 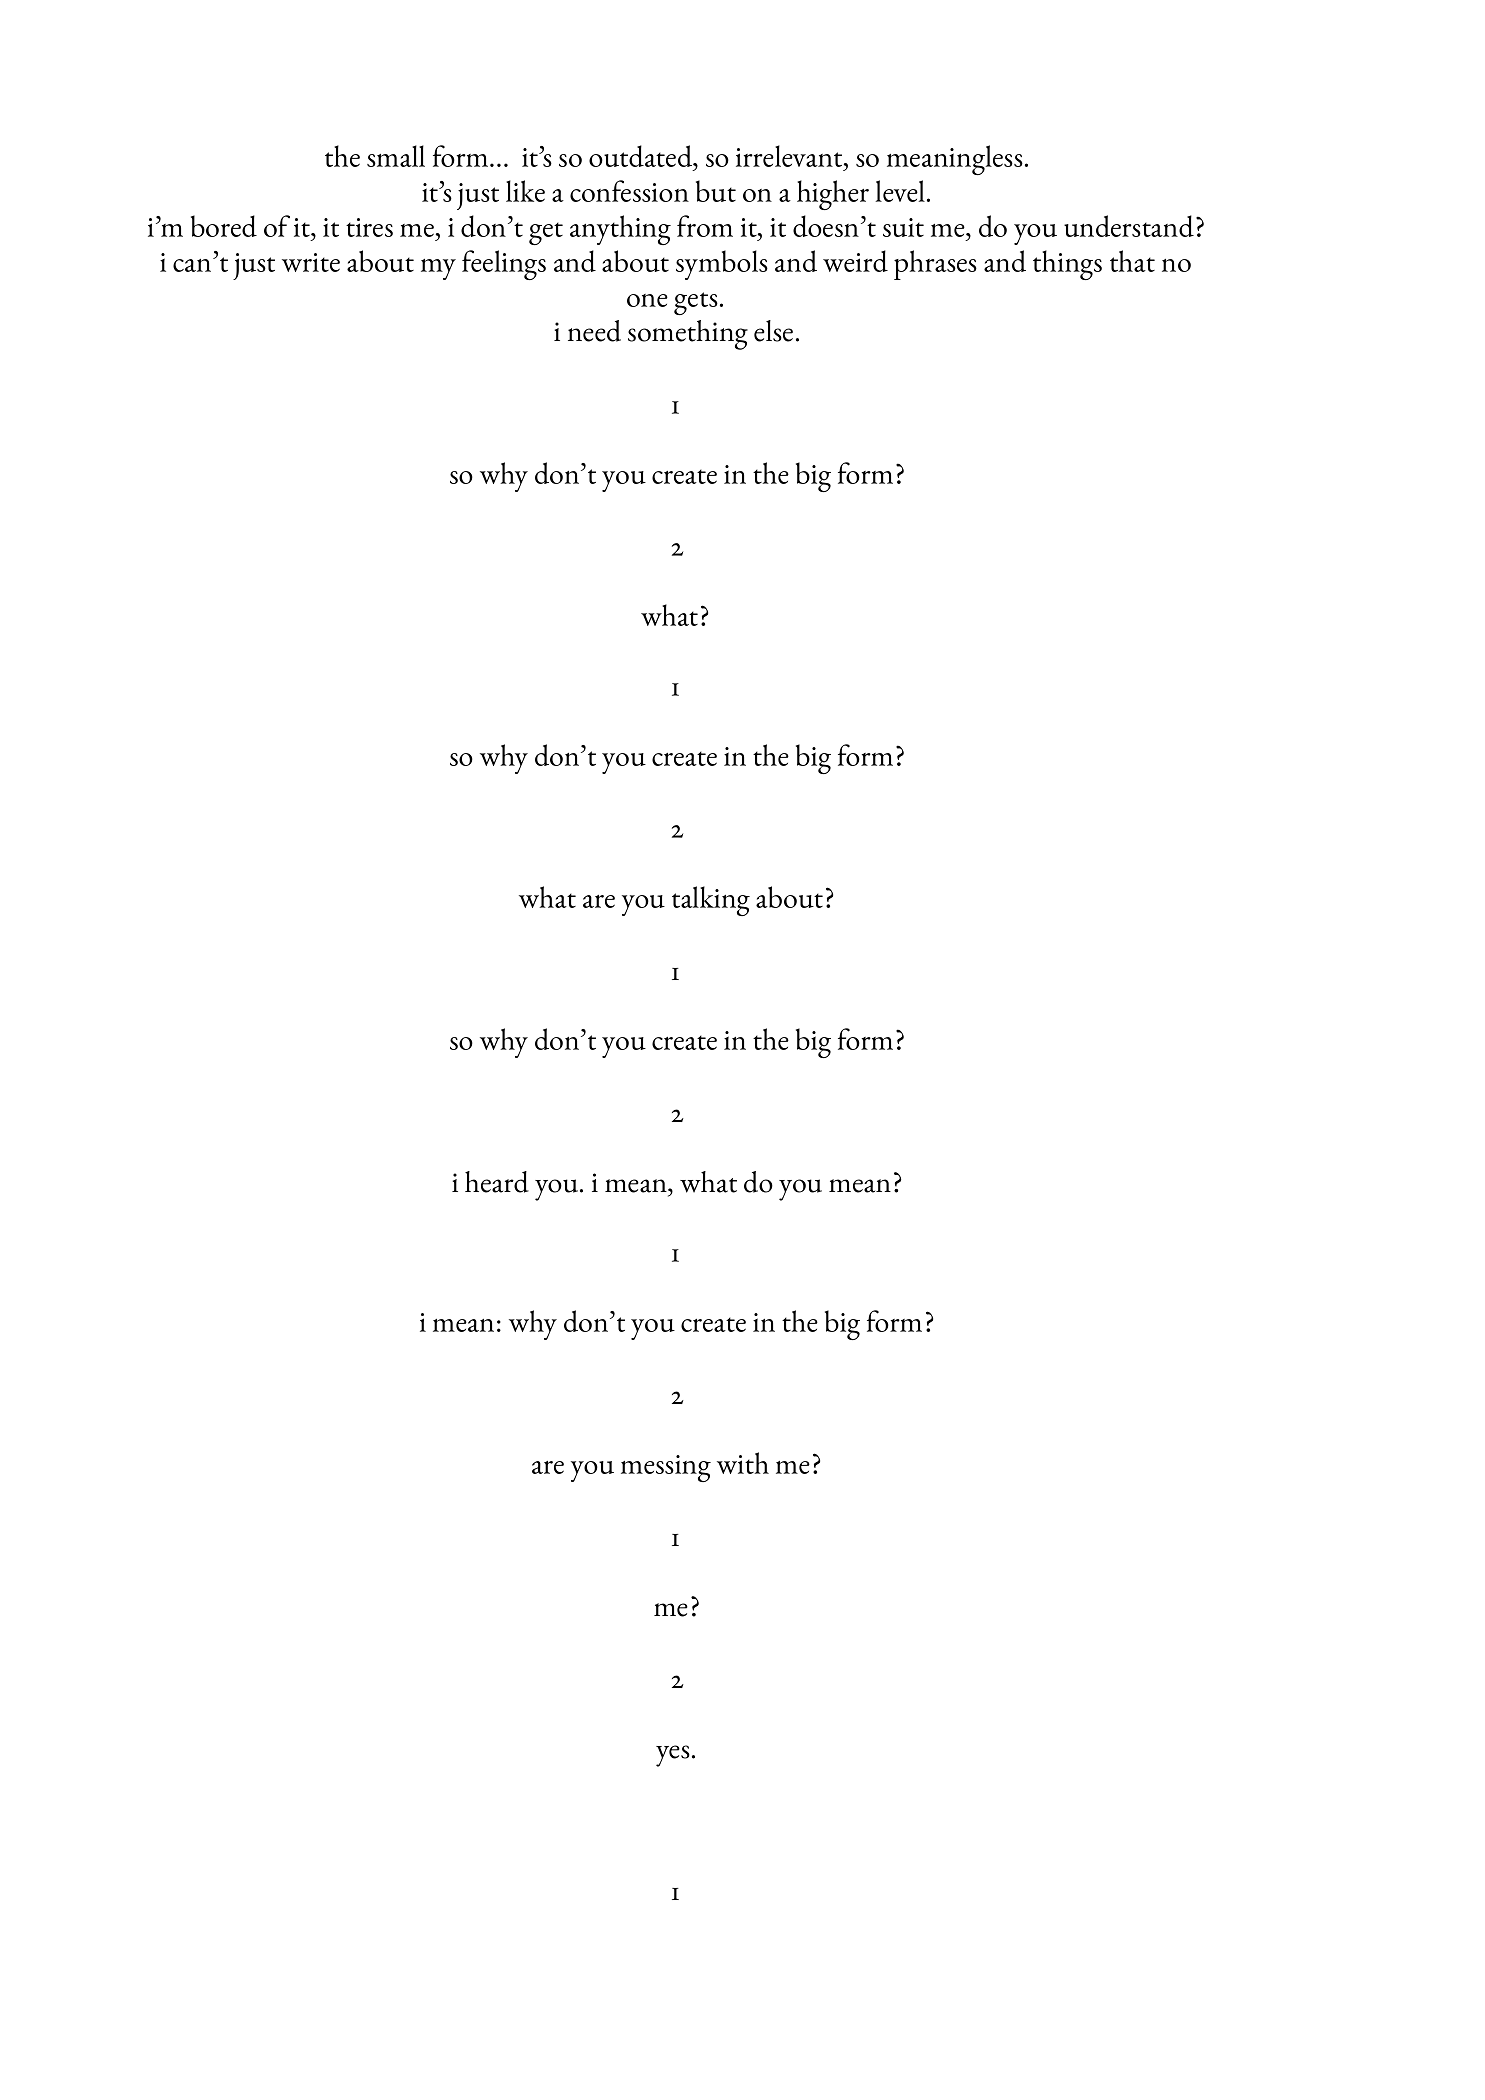 What do you see at coordinates (369, 227) in the screenshot?
I see `tires` at bounding box center [369, 227].
